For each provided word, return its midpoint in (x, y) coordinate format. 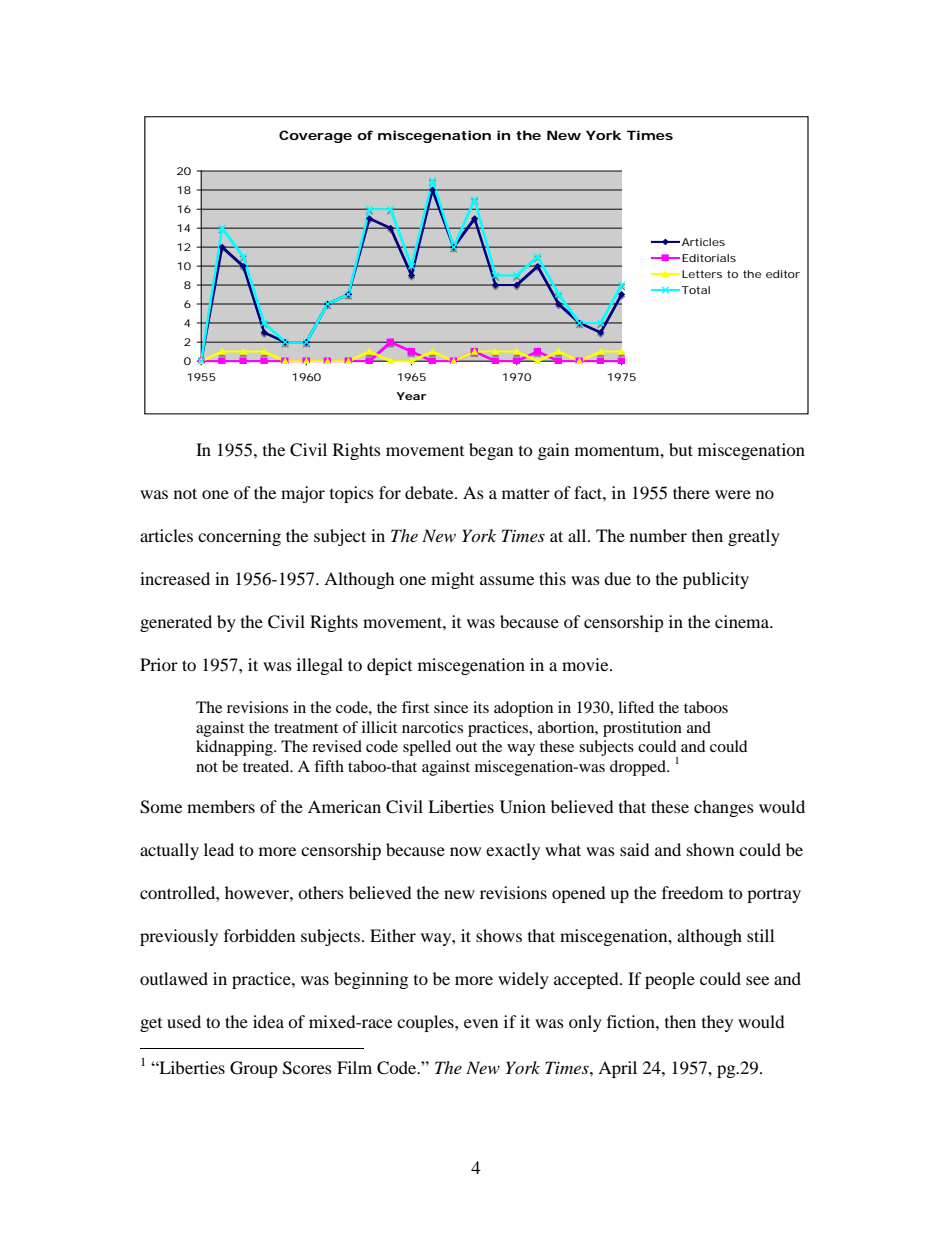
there (691, 492)
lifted (636, 707)
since (451, 707)
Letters (702, 274)
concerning (239, 537)
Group (254, 1069)
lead (219, 849)
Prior (159, 664)
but (681, 449)
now (465, 851)
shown (710, 849)
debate (430, 492)
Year (411, 396)
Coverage (315, 136)
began (491, 451)
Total (696, 290)
